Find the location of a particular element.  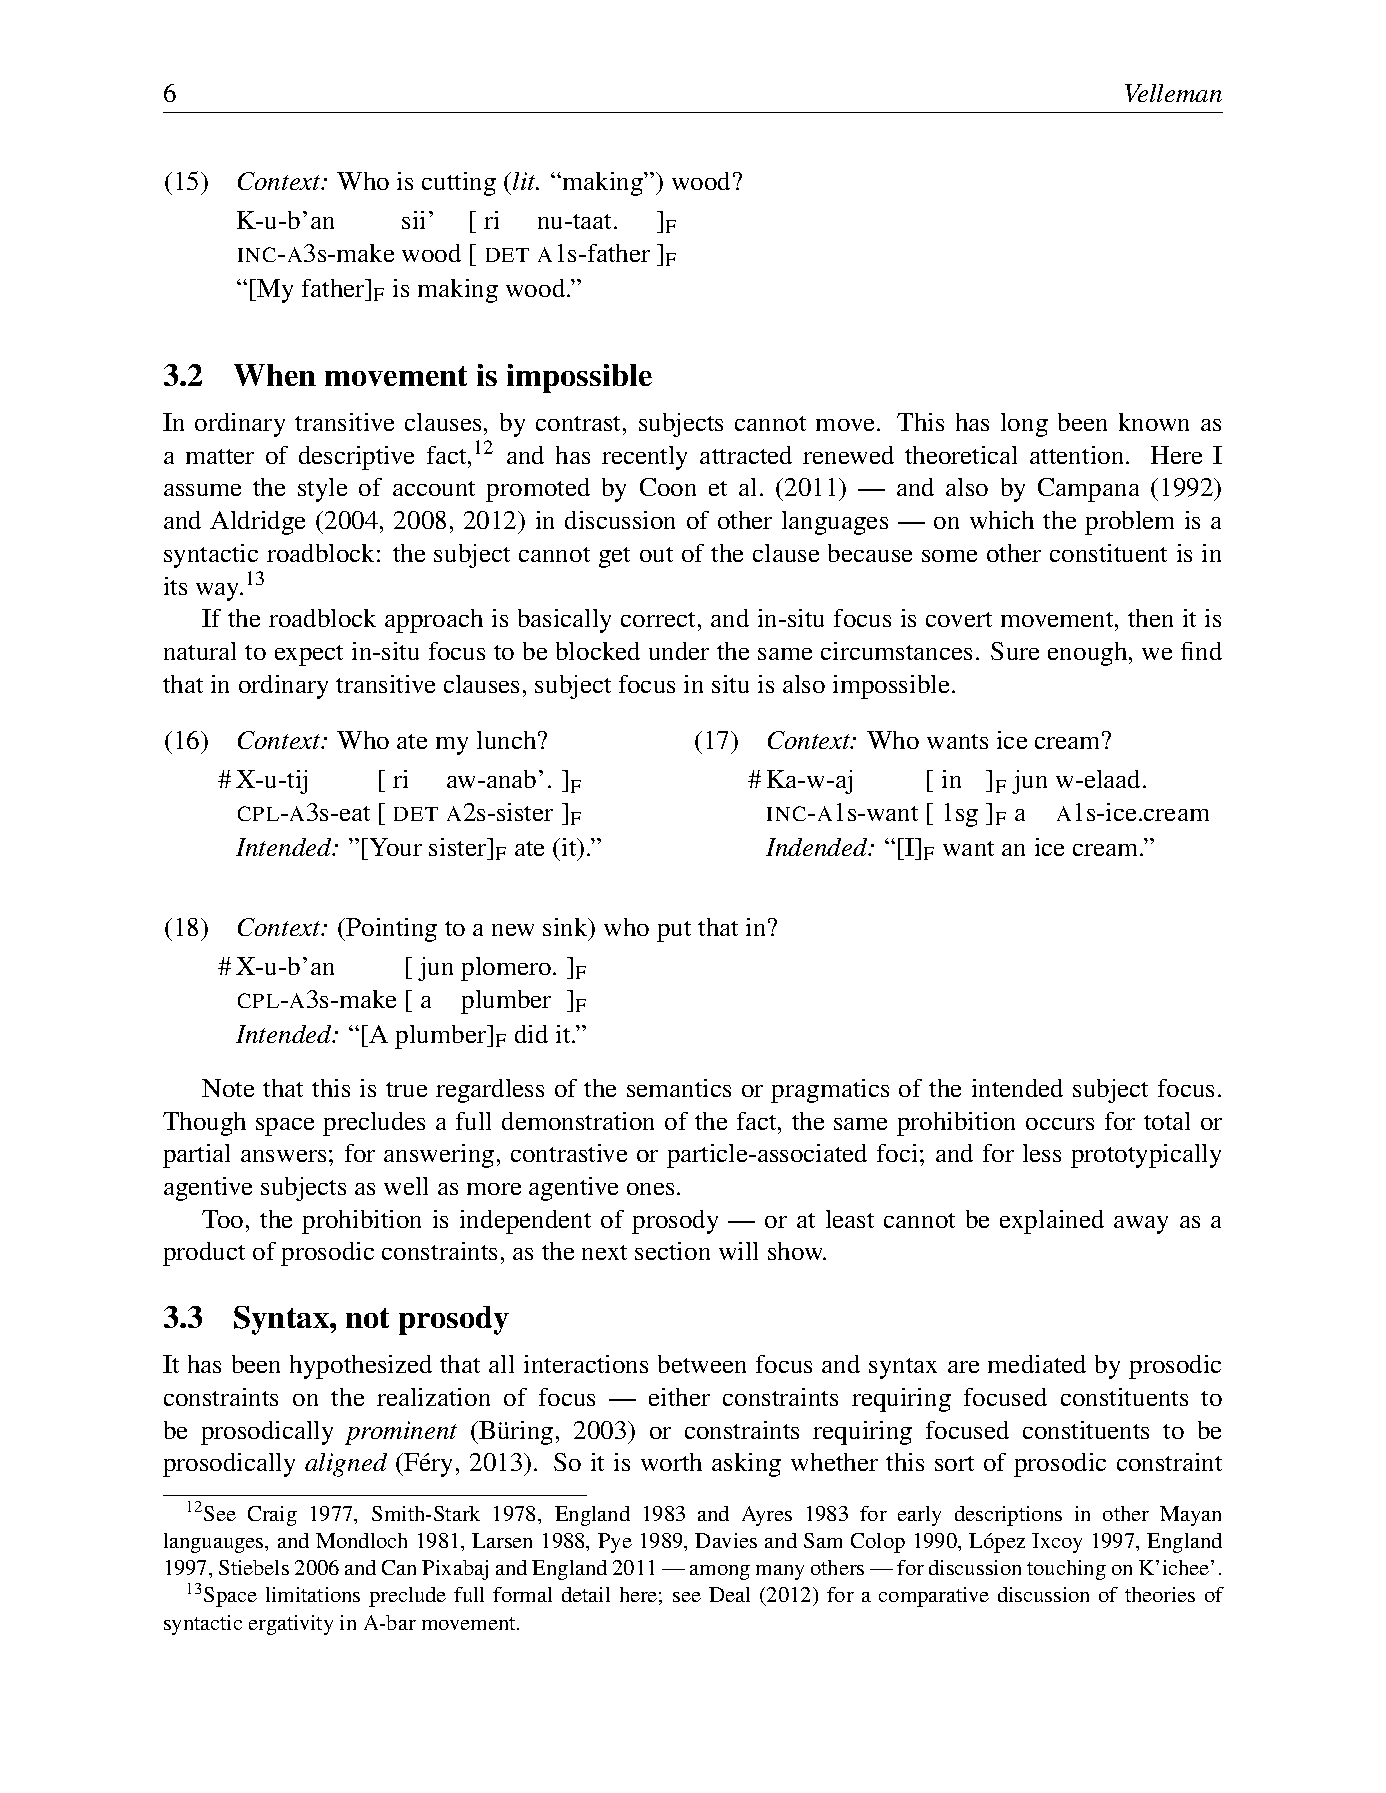

Craig is located at coordinates (272, 1516).
